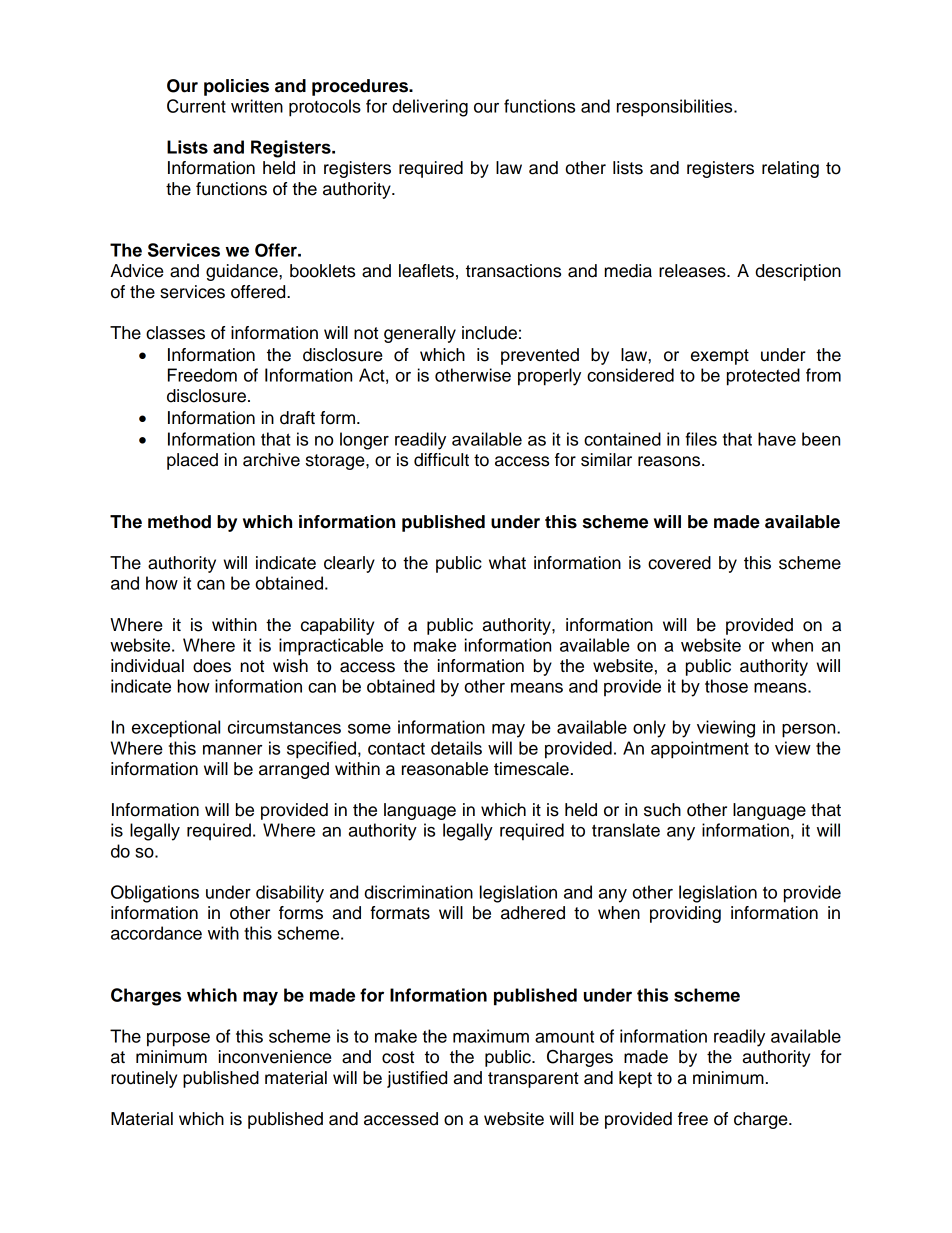  Describe the element at coordinates (178, 1040) in the screenshot. I see `purpose` at that location.
